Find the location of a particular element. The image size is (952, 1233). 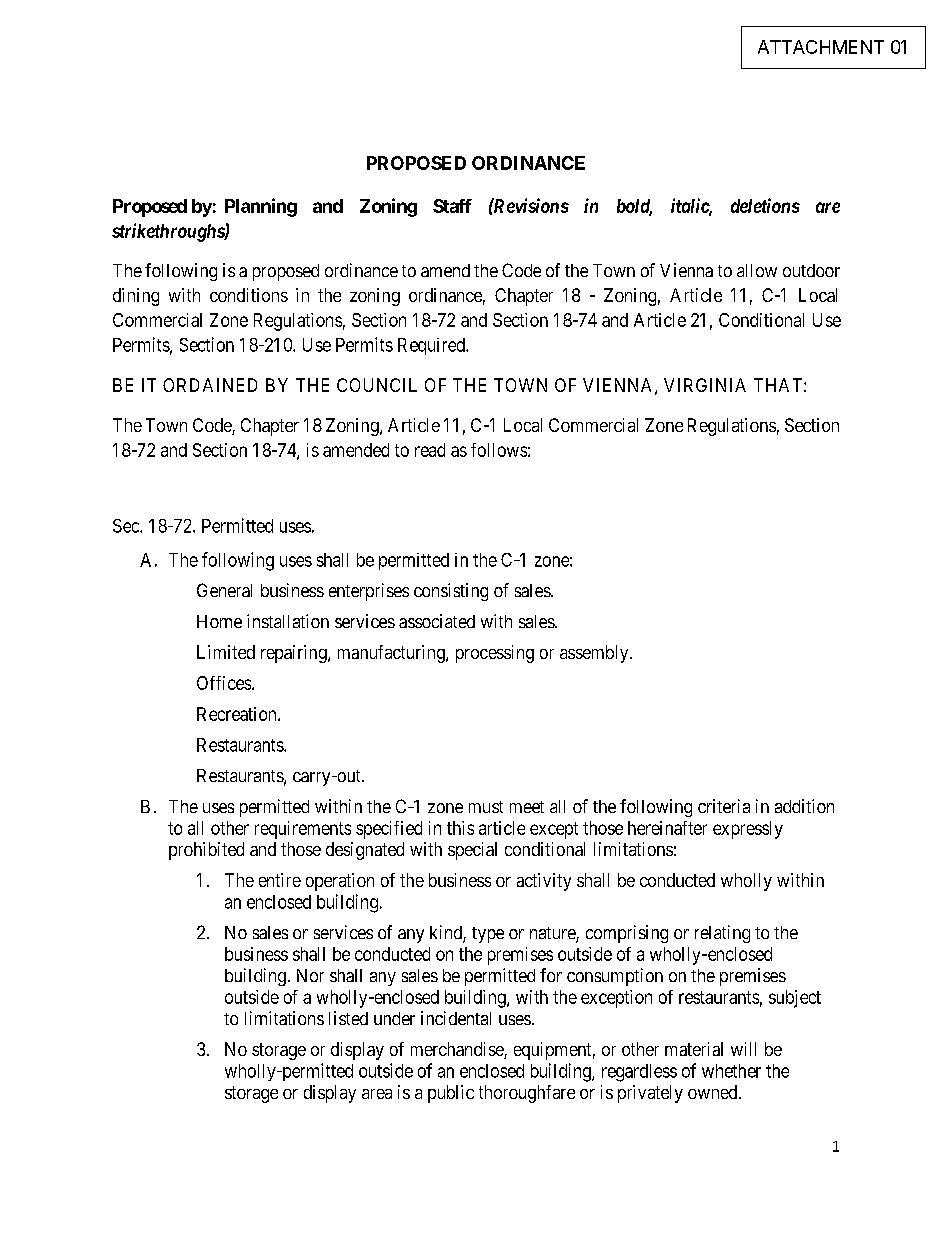

Planning is located at coordinates (261, 207).
